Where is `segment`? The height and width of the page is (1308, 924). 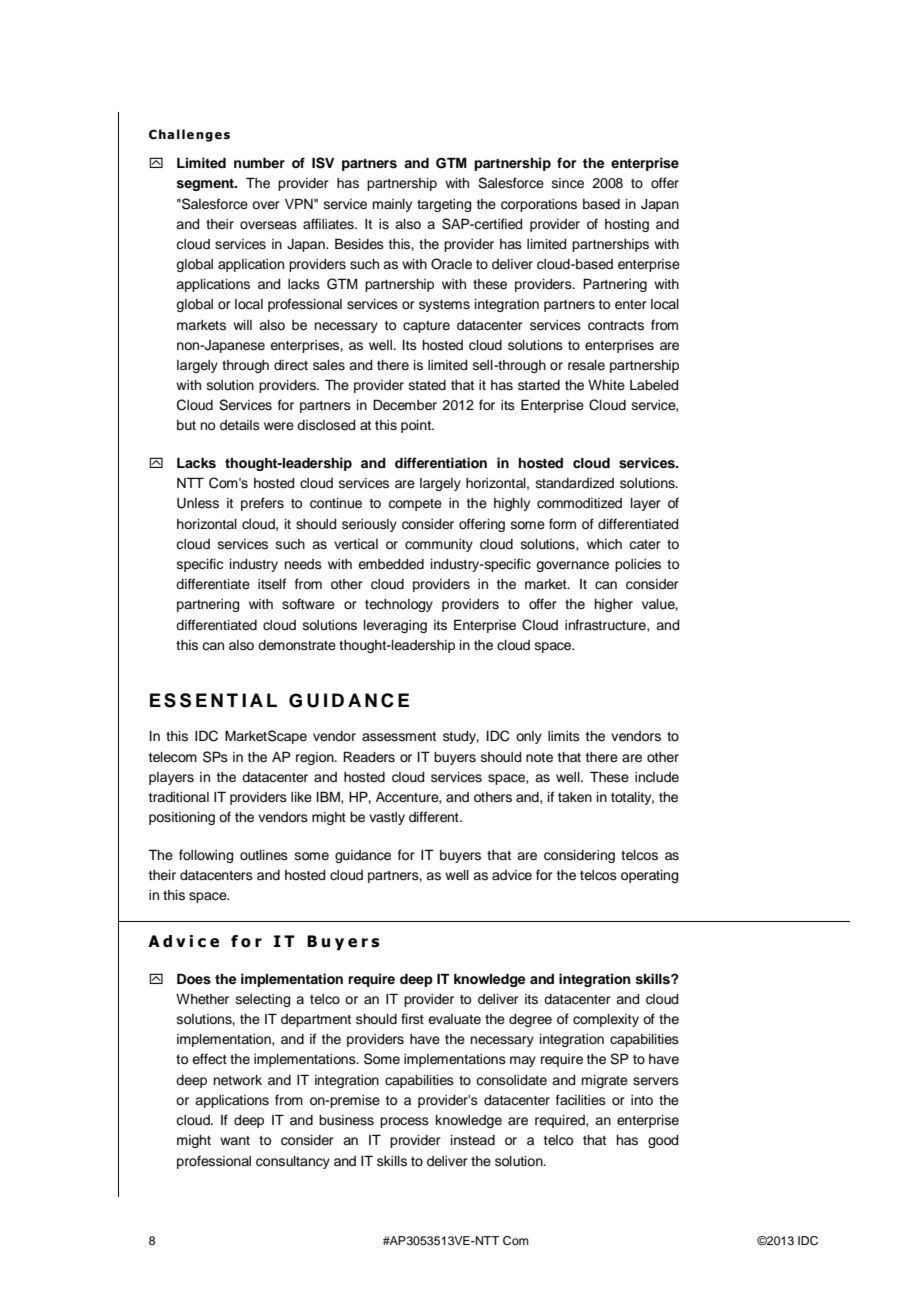 segment is located at coordinates (206, 185).
